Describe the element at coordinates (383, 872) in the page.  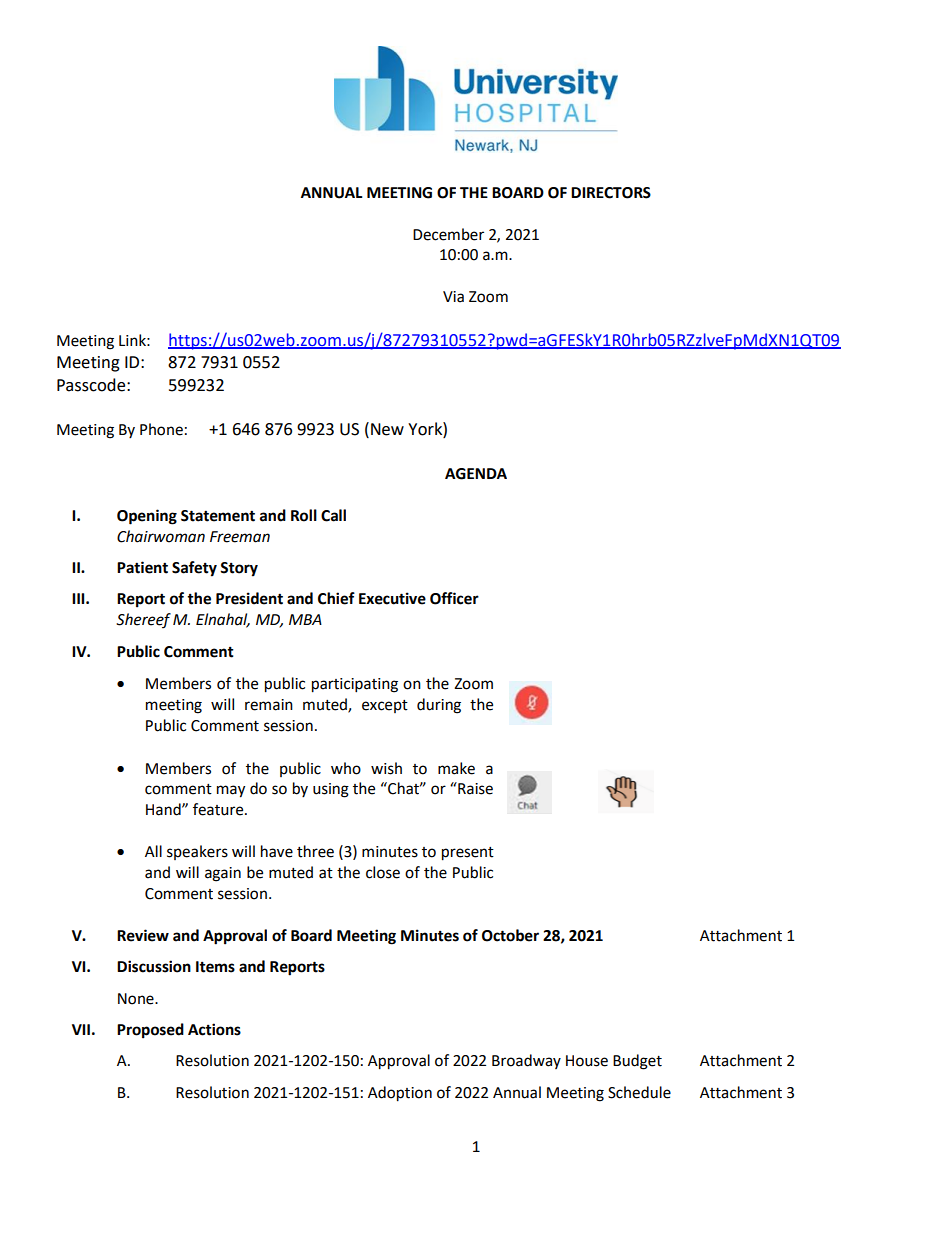
I see `close` at that location.
